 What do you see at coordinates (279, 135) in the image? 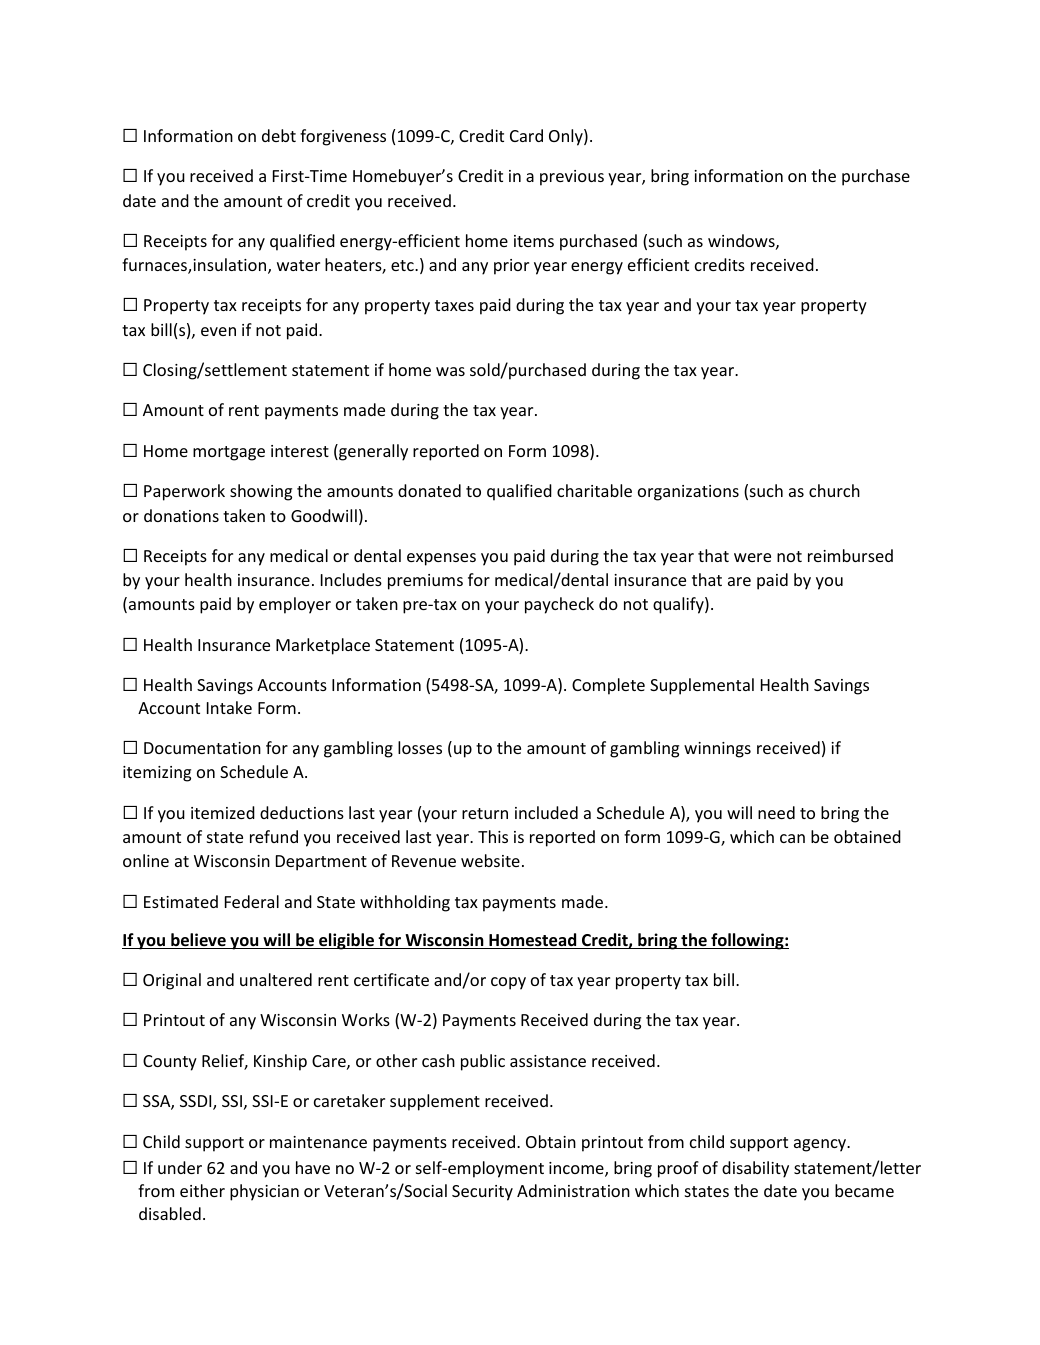
I see `debt` at bounding box center [279, 135].
